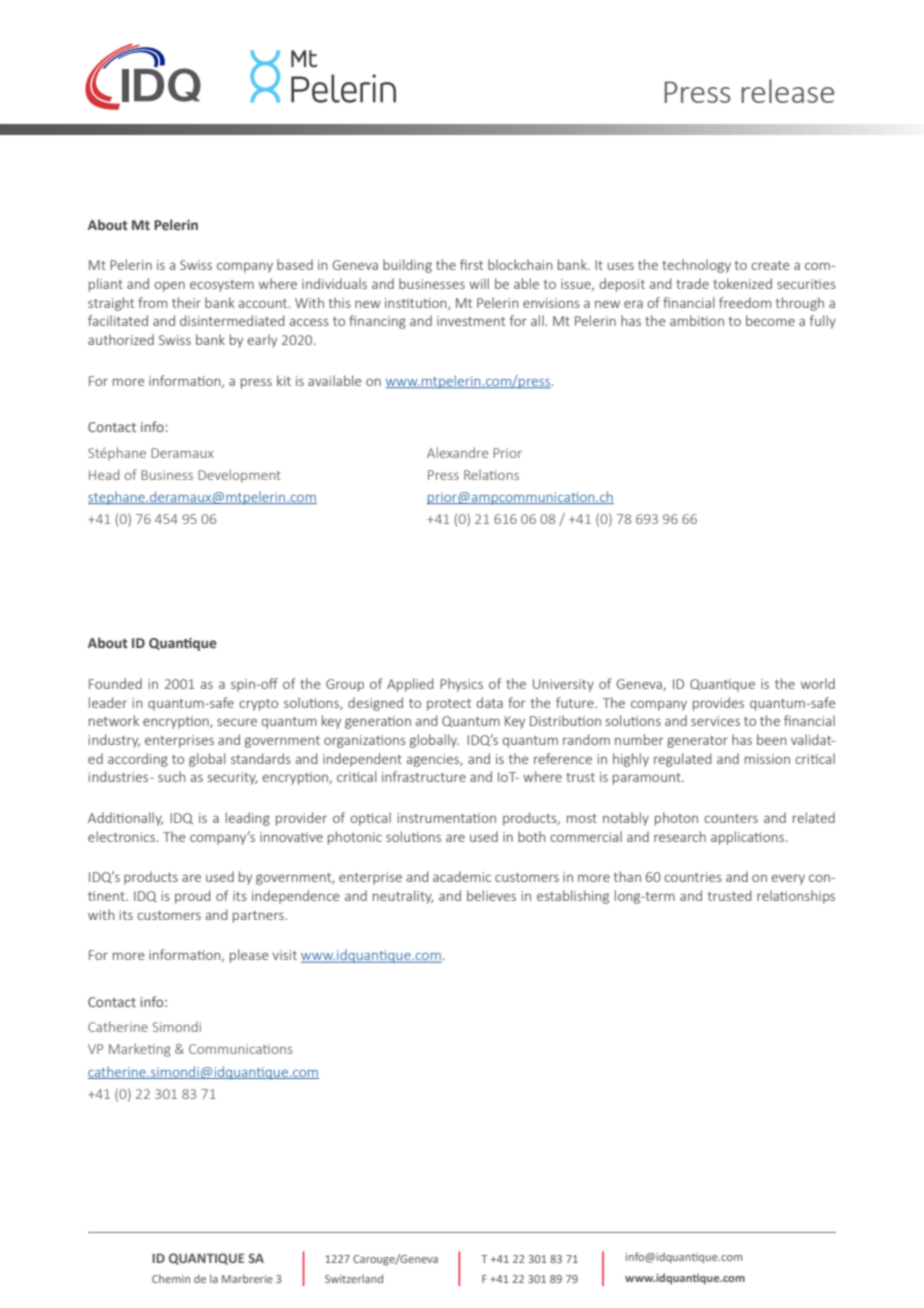 Image resolution: width=924 pixels, height=1308 pixels. I want to click on please, so click(249, 956).
